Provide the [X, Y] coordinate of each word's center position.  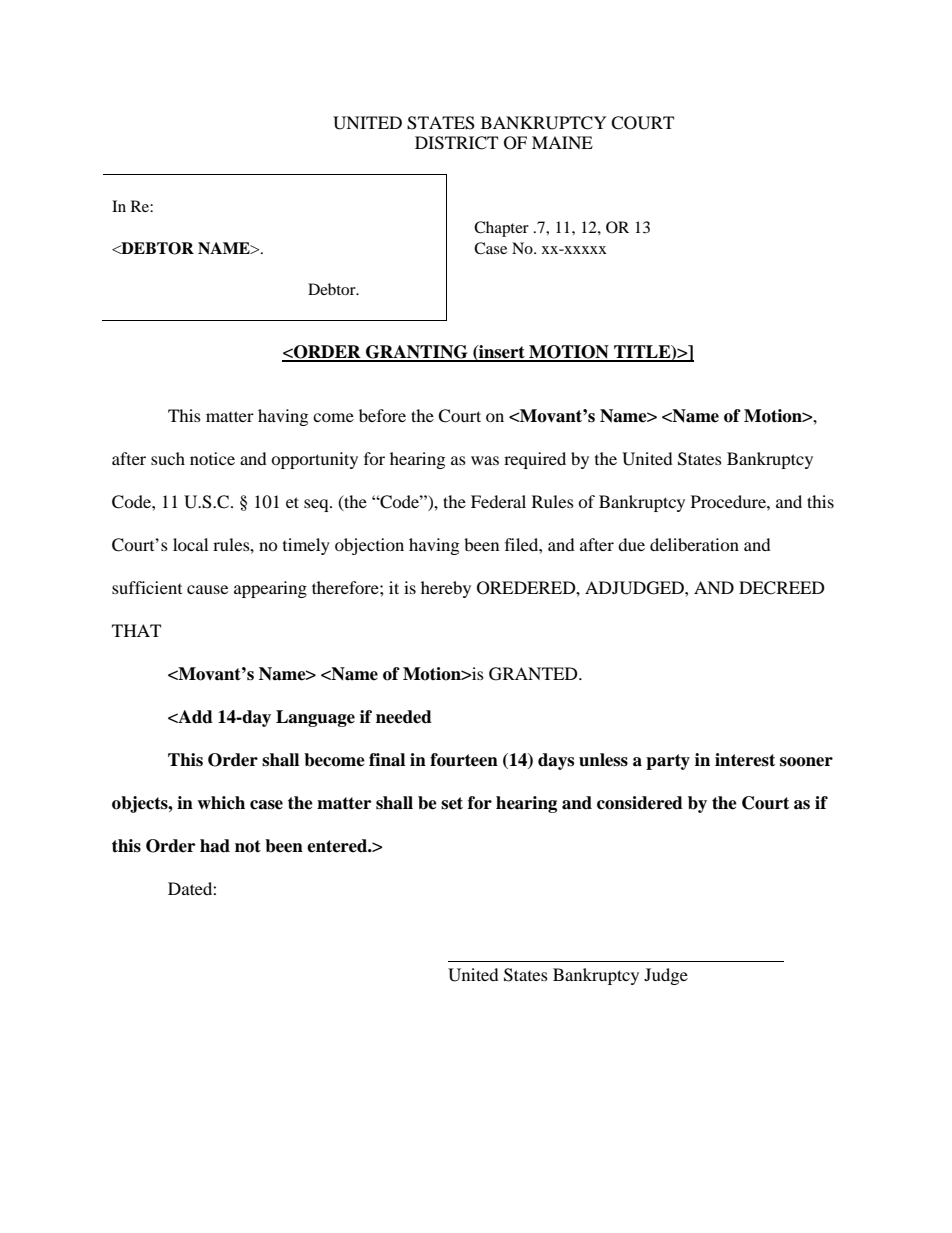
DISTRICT [456, 143]
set [452, 803]
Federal [498, 501]
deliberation [694, 544]
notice [212, 458]
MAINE [562, 142]
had [215, 846]
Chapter [501, 229]
